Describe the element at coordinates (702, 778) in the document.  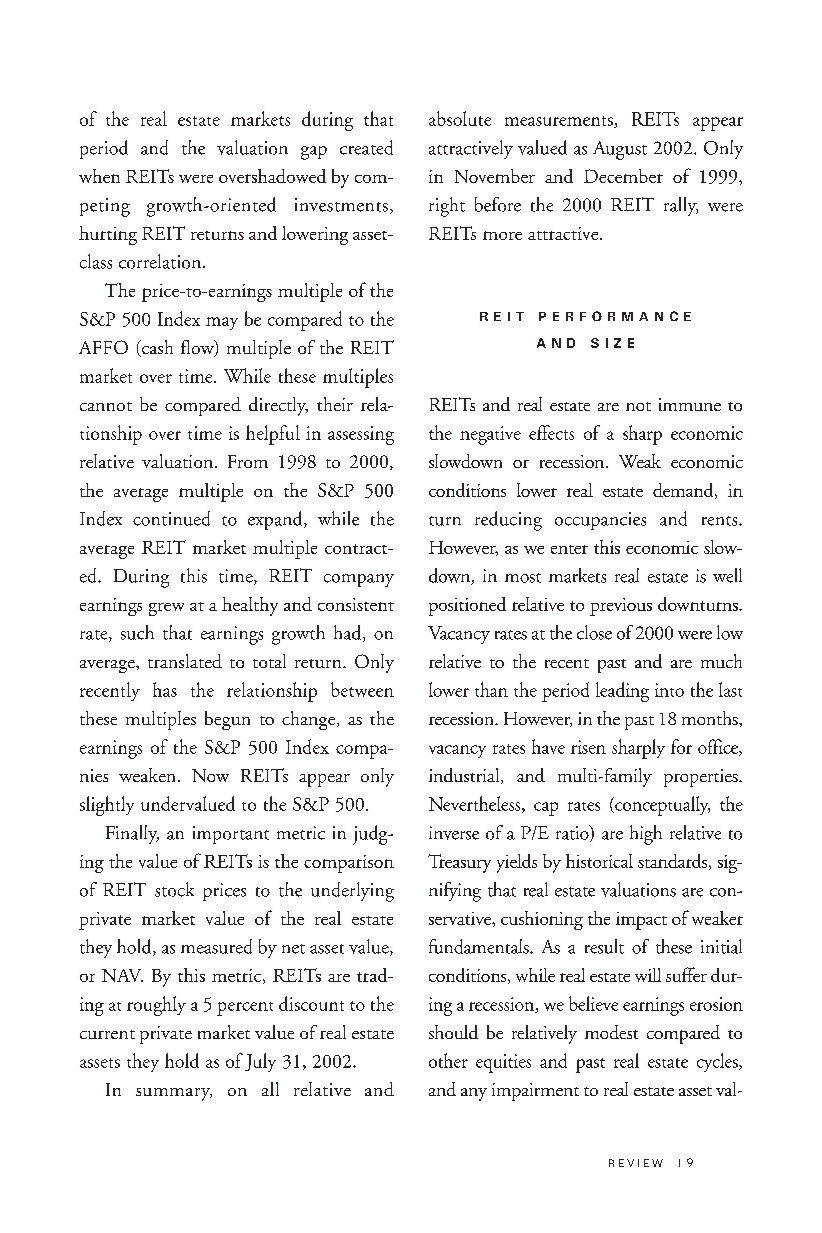
I see `properties` at that location.
